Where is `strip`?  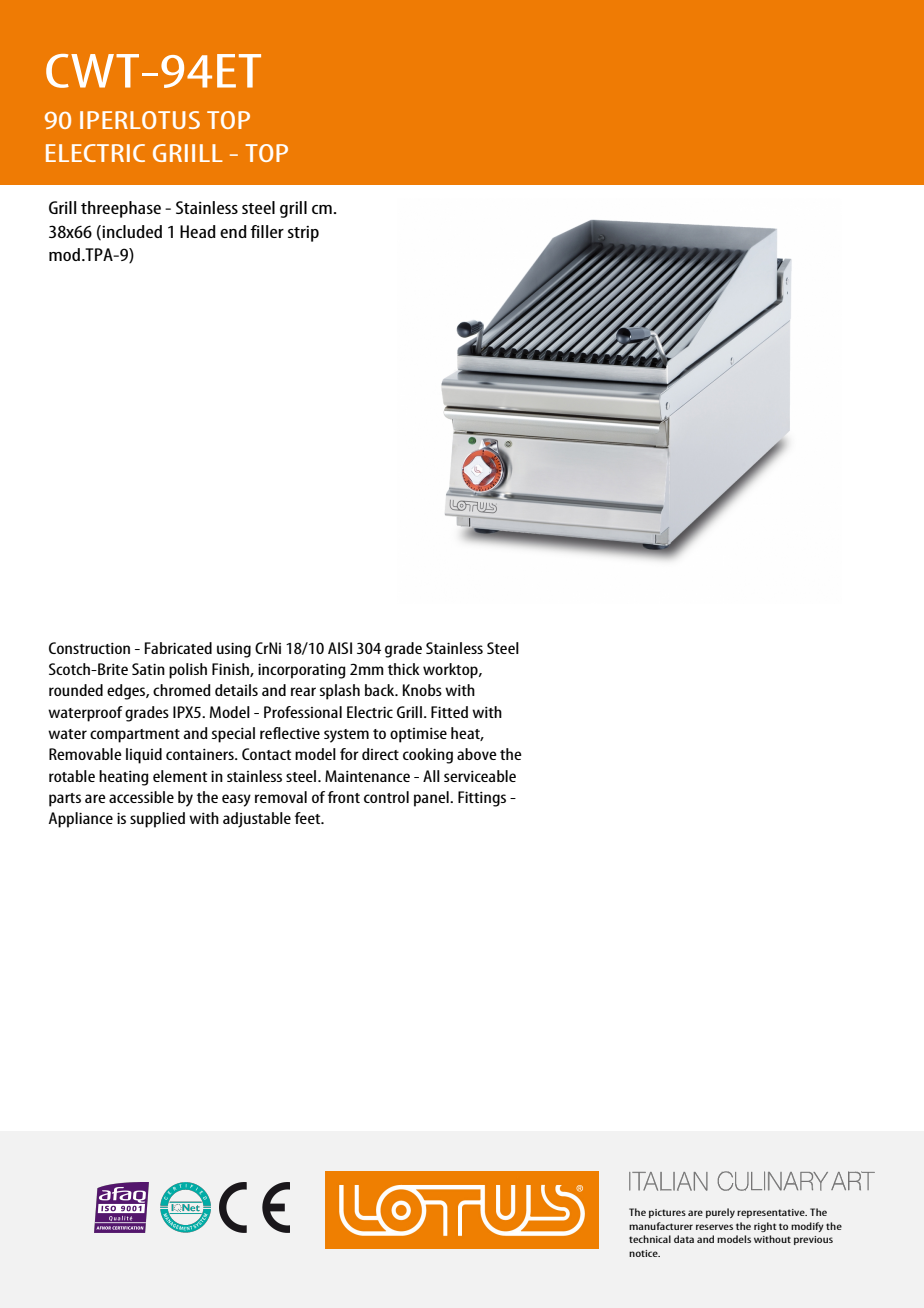 strip is located at coordinates (303, 234).
